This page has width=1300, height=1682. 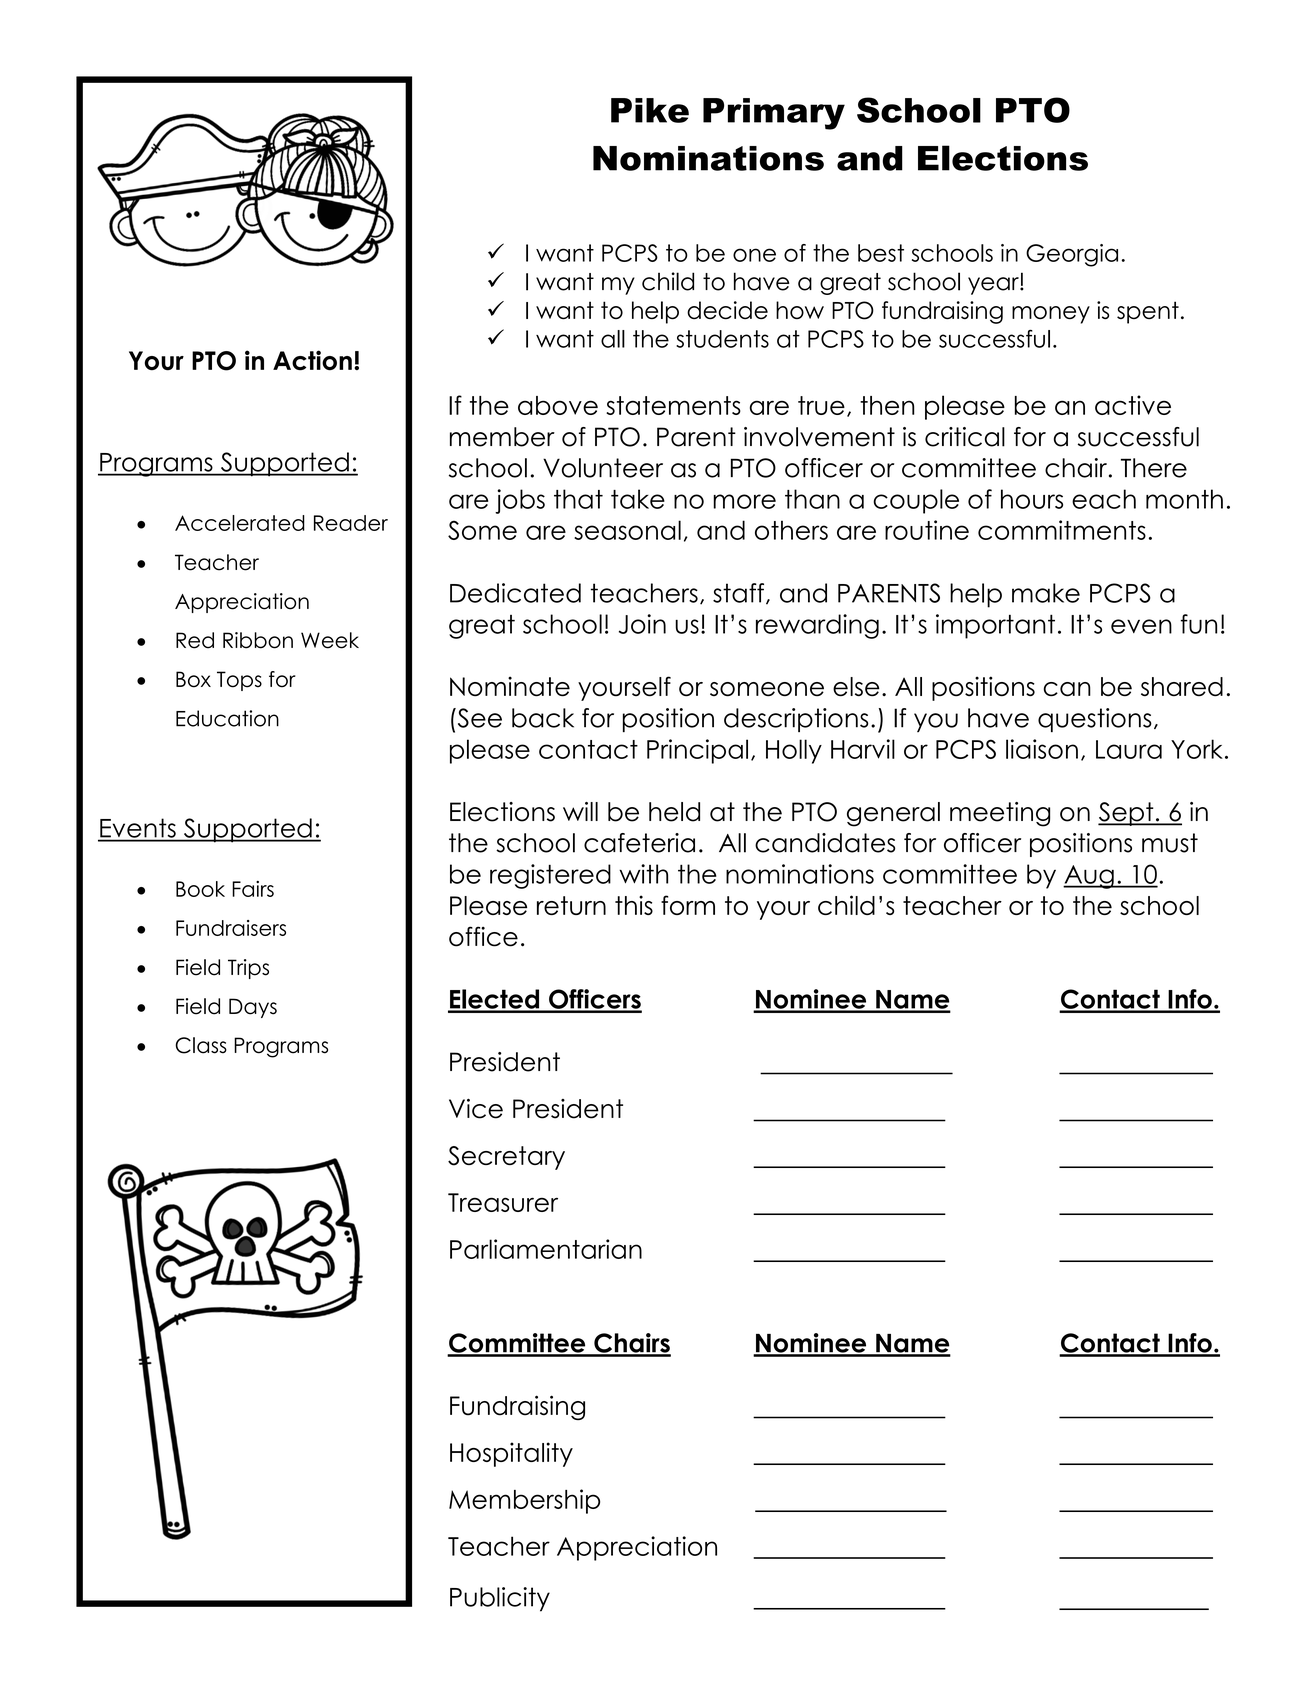 I want to click on Pike, so click(x=650, y=110).
